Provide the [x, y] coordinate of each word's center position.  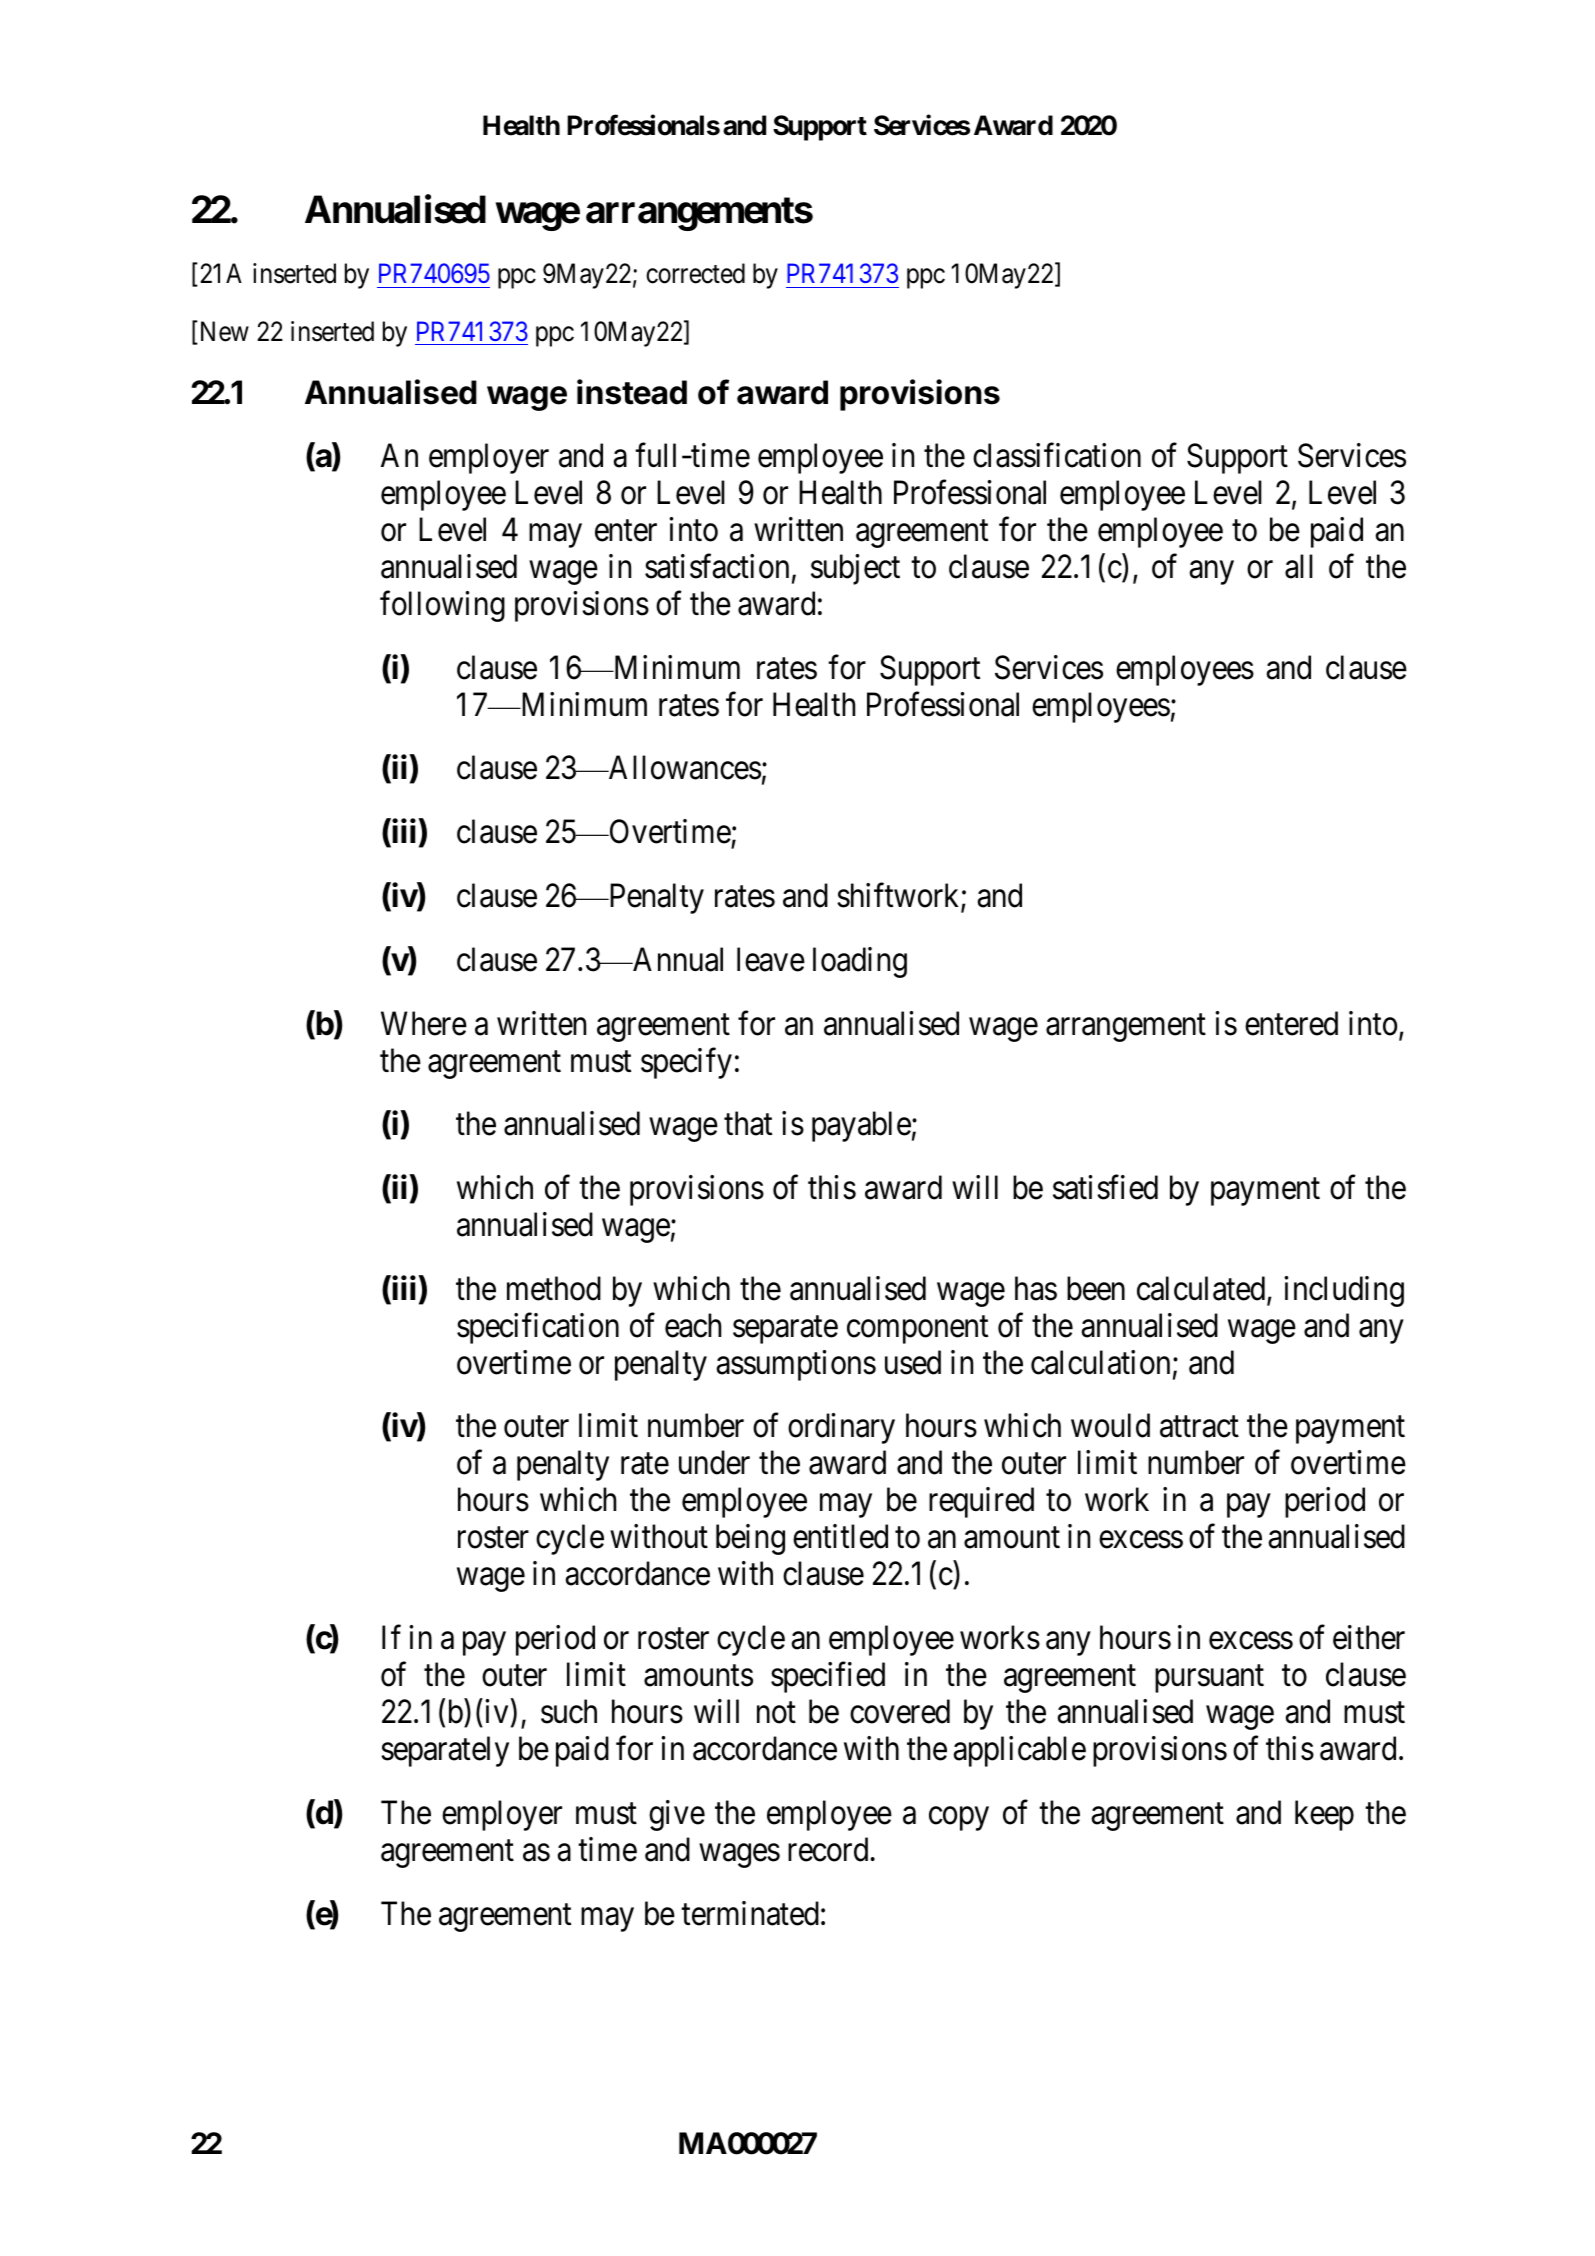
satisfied [1105, 1187]
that [748, 1123]
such [569, 1711]
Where [424, 1023]
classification [1057, 455]
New [223, 332]
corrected [695, 273]
